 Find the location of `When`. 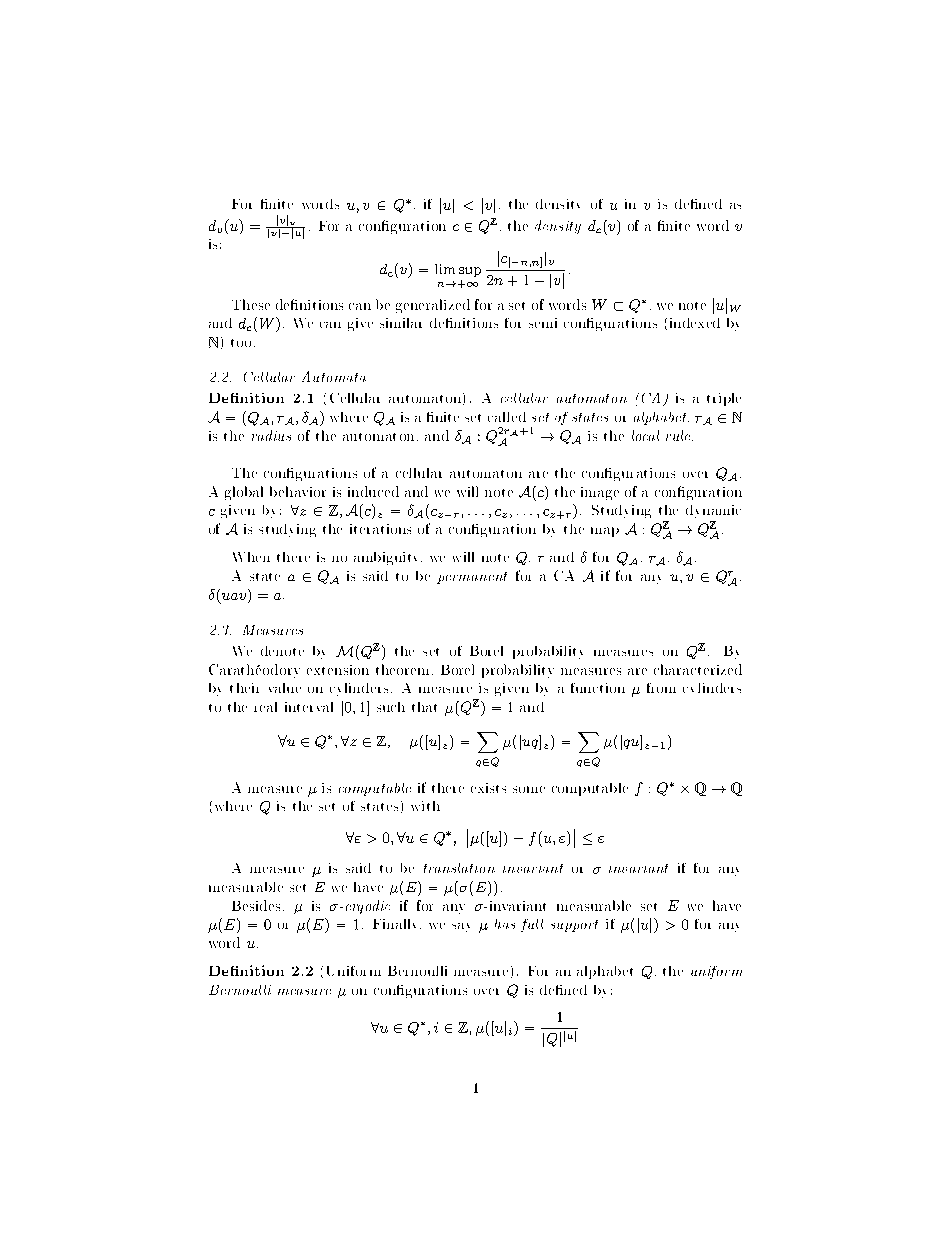

When is located at coordinates (251, 557).
